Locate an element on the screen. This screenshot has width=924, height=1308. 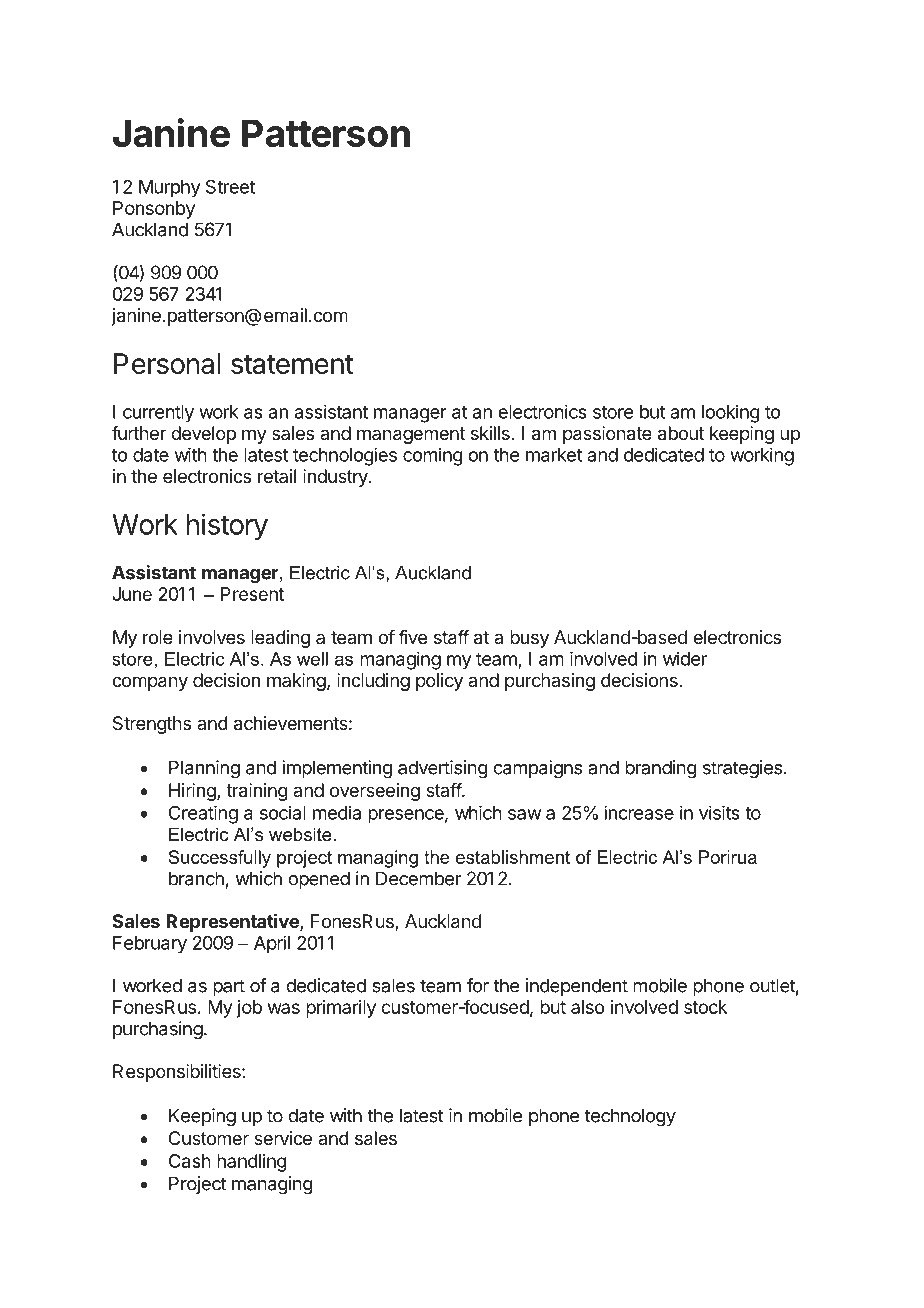
policy is located at coordinates (439, 682).
